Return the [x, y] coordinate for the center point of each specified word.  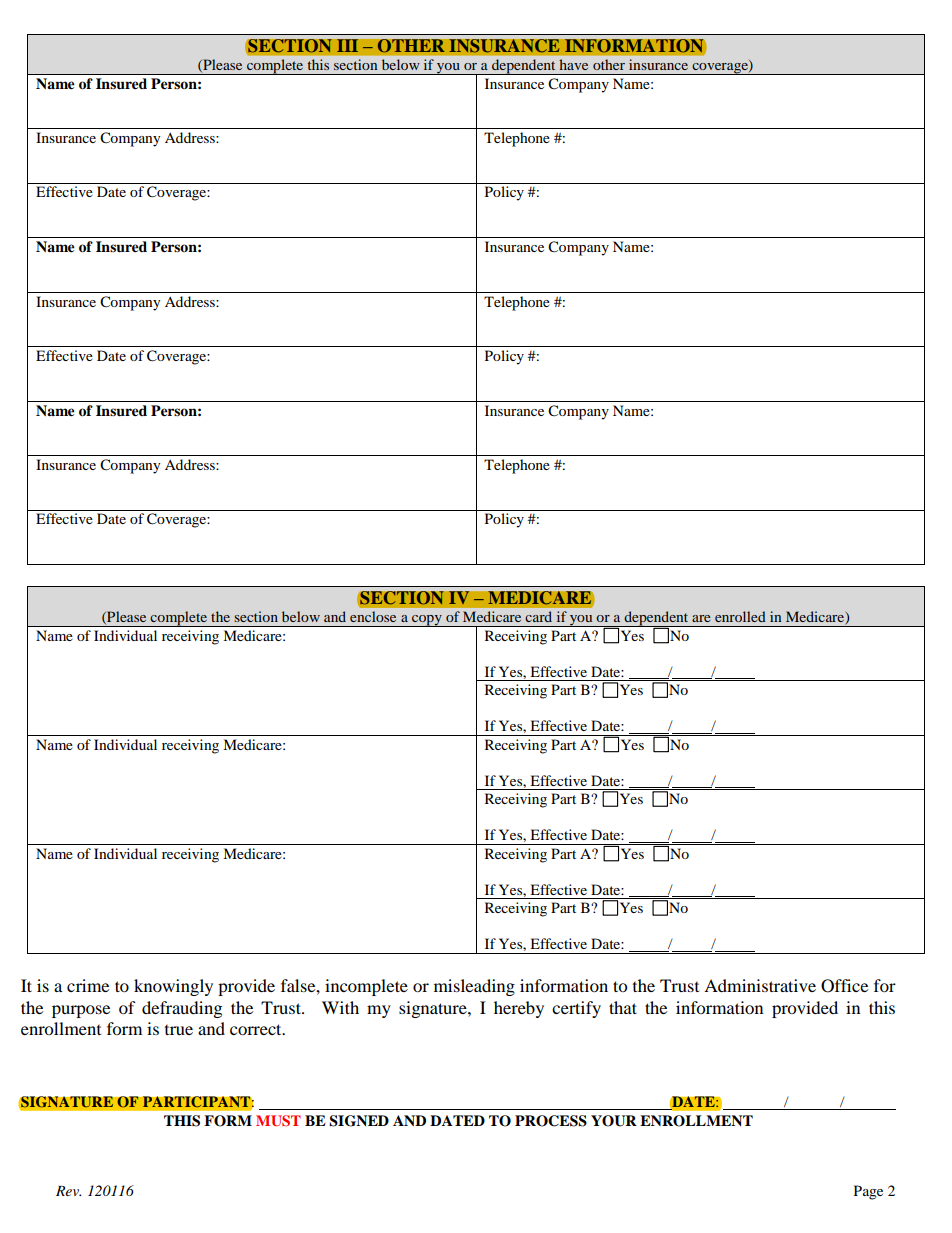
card [539, 617]
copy [427, 621]
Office [844, 986]
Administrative [760, 985]
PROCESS [551, 1121]
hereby [519, 1009]
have [574, 64]
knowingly [173, 987]
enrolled [740, 616]
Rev [68, 1191]
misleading [474, 987]
